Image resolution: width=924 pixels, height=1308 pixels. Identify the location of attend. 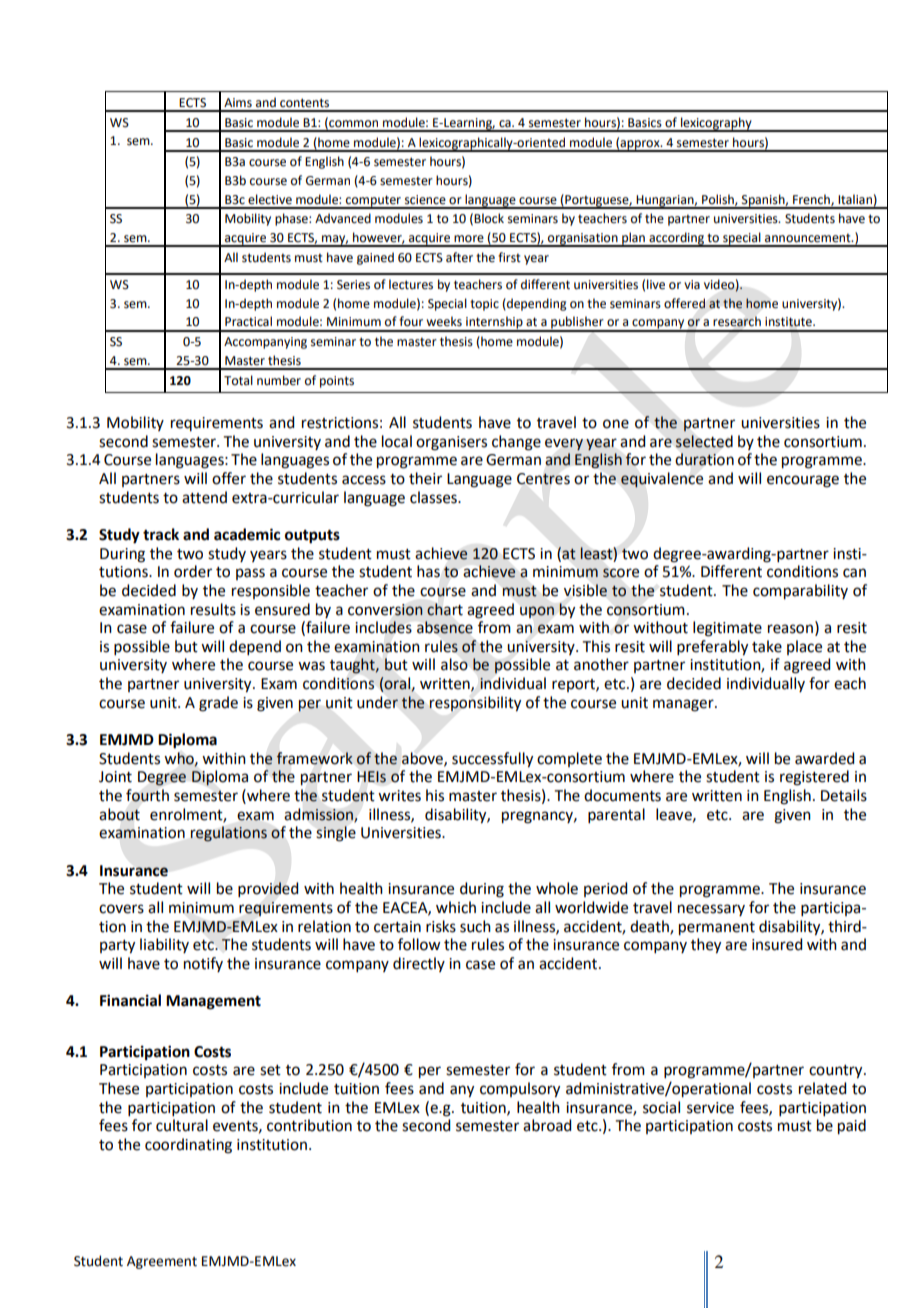
(204, 497).
